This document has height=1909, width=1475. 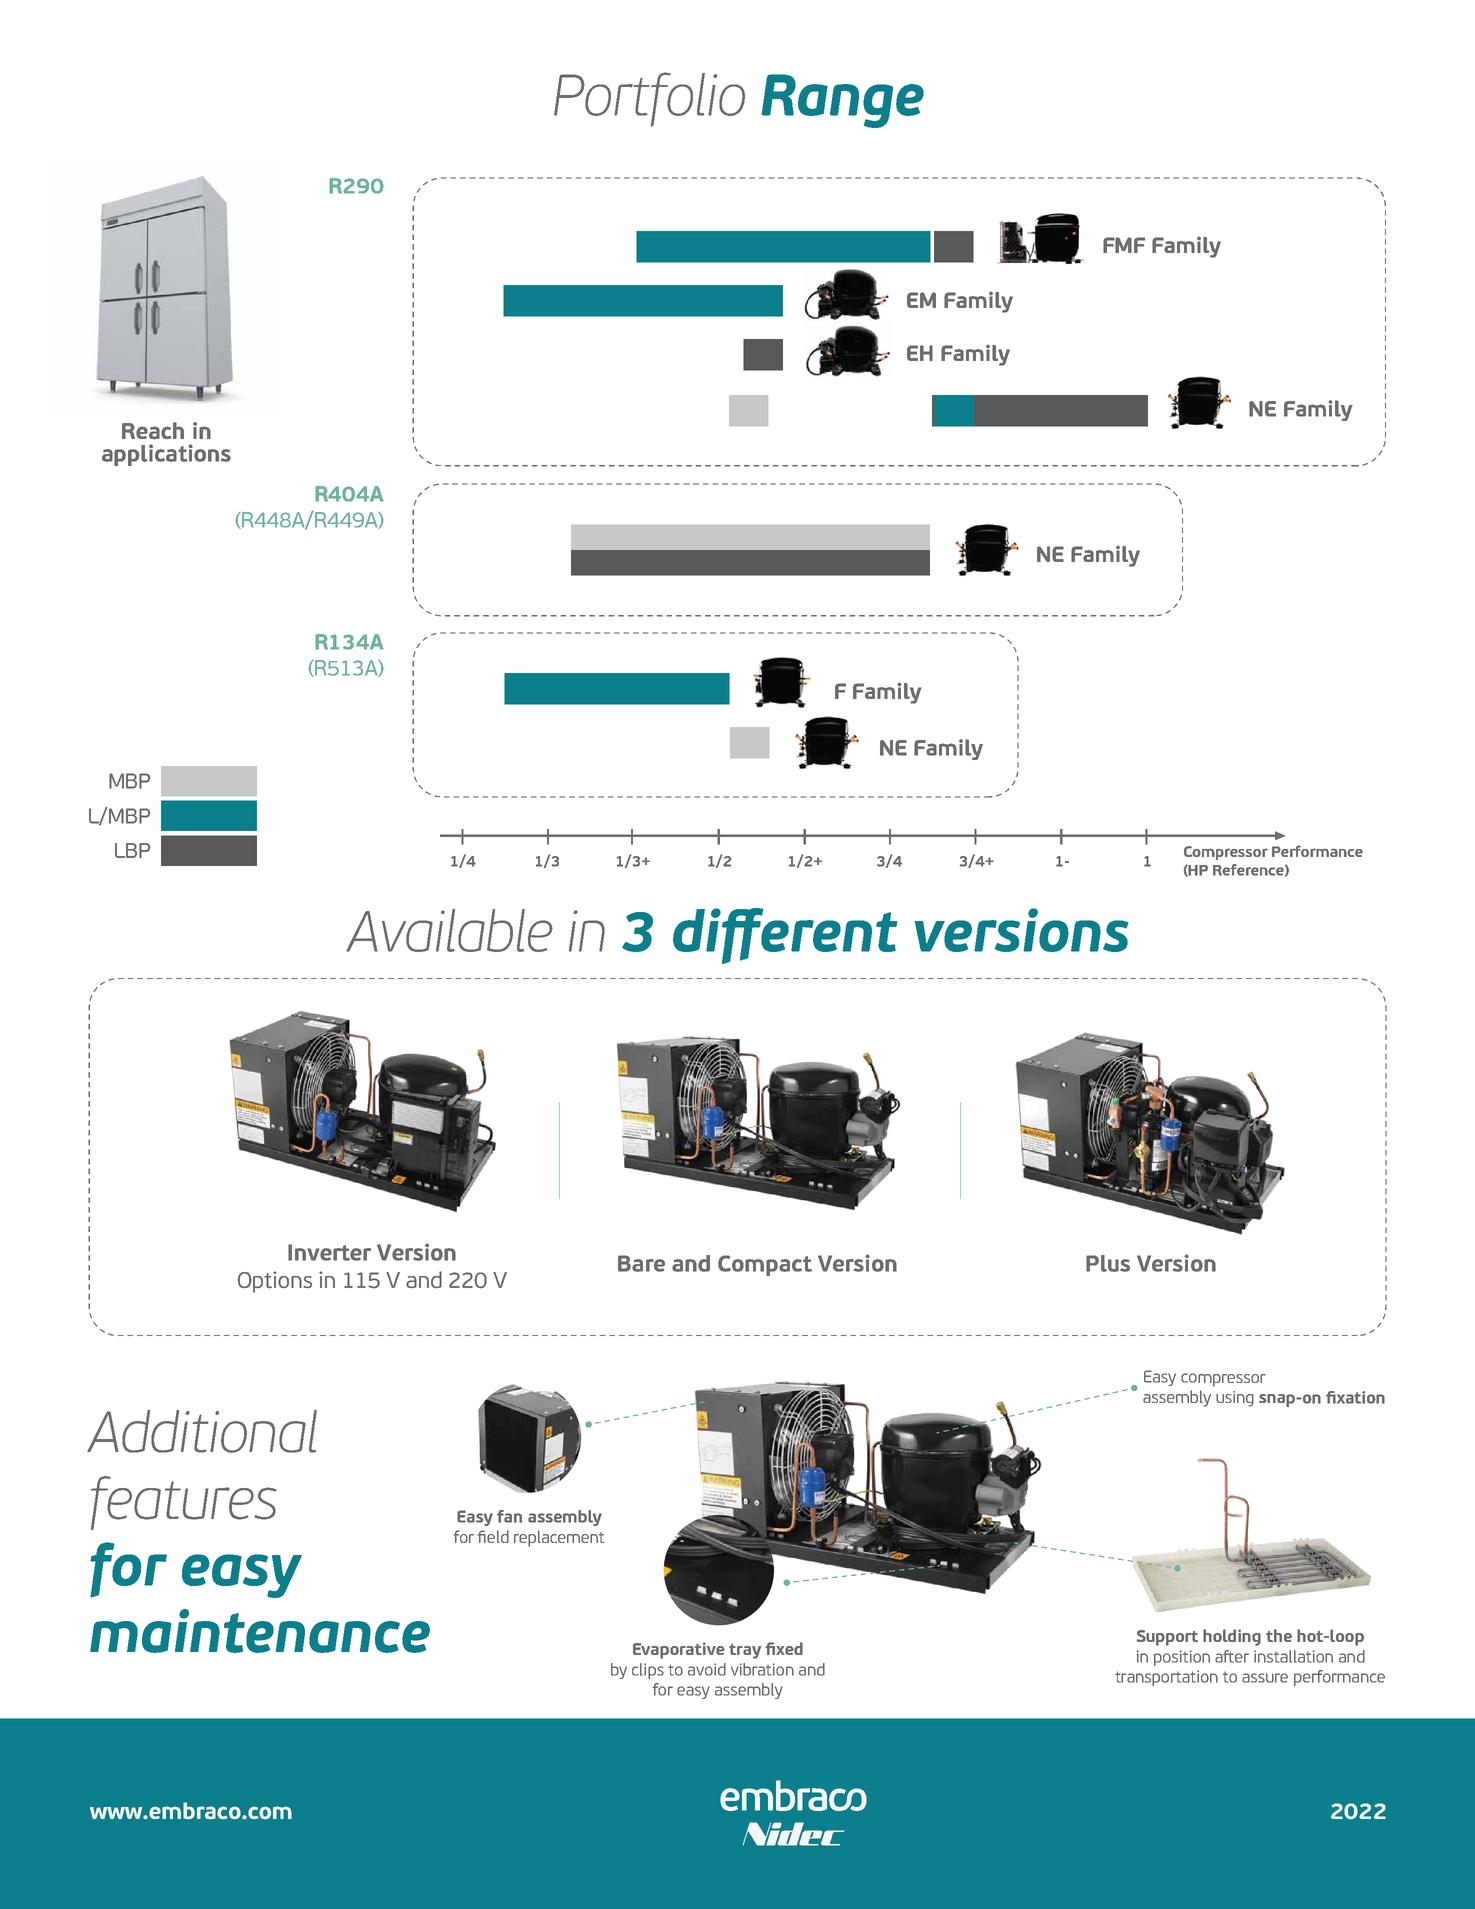 What do you see at coordinates (842, 101) in the document?
I see `Range` at bounding box center [842, 101].
